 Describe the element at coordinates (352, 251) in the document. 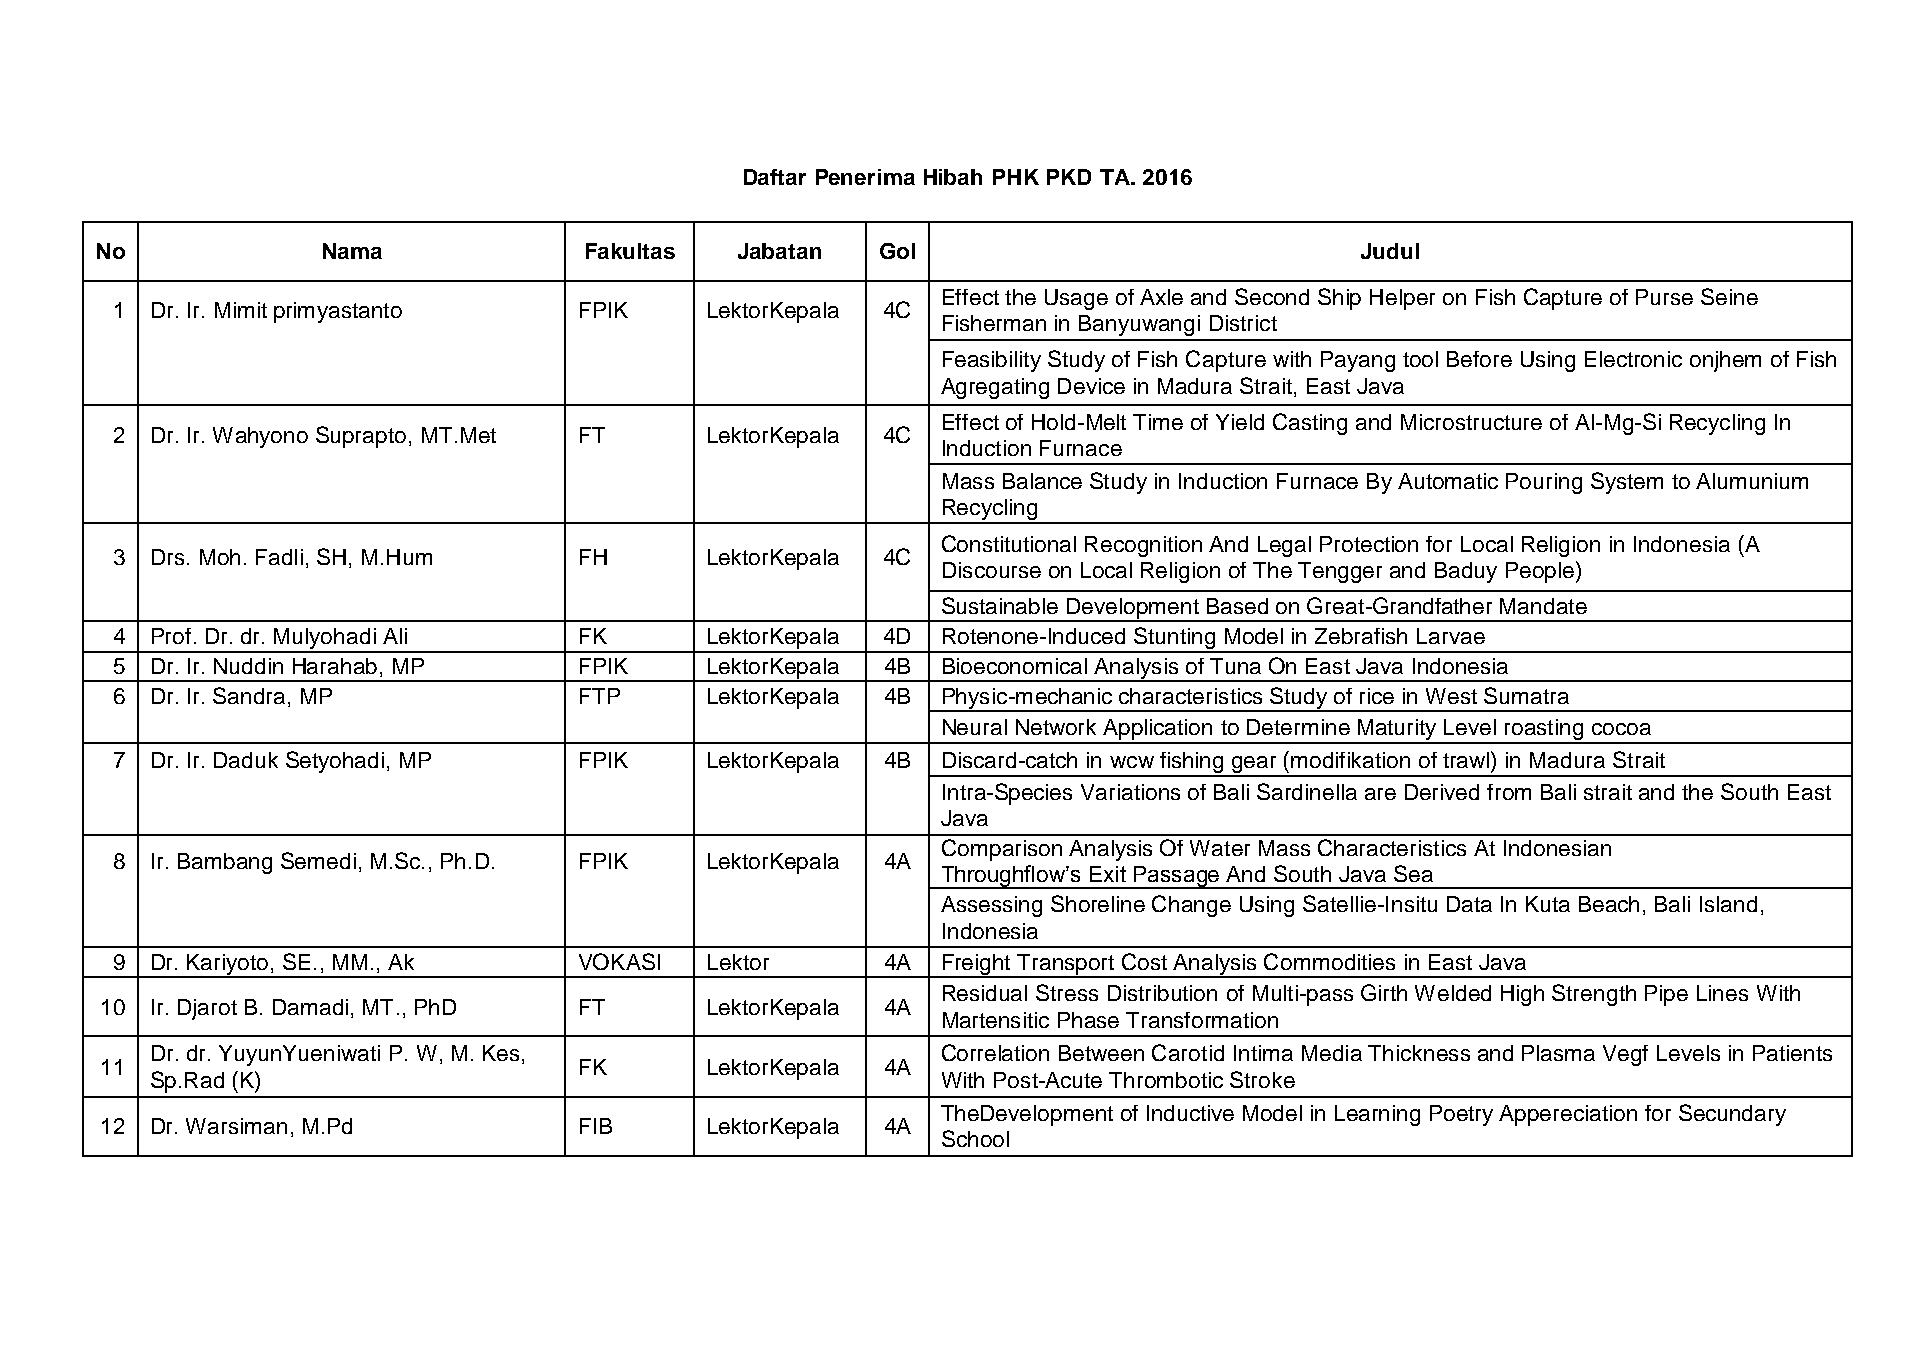

I see `Nama` at that location.
